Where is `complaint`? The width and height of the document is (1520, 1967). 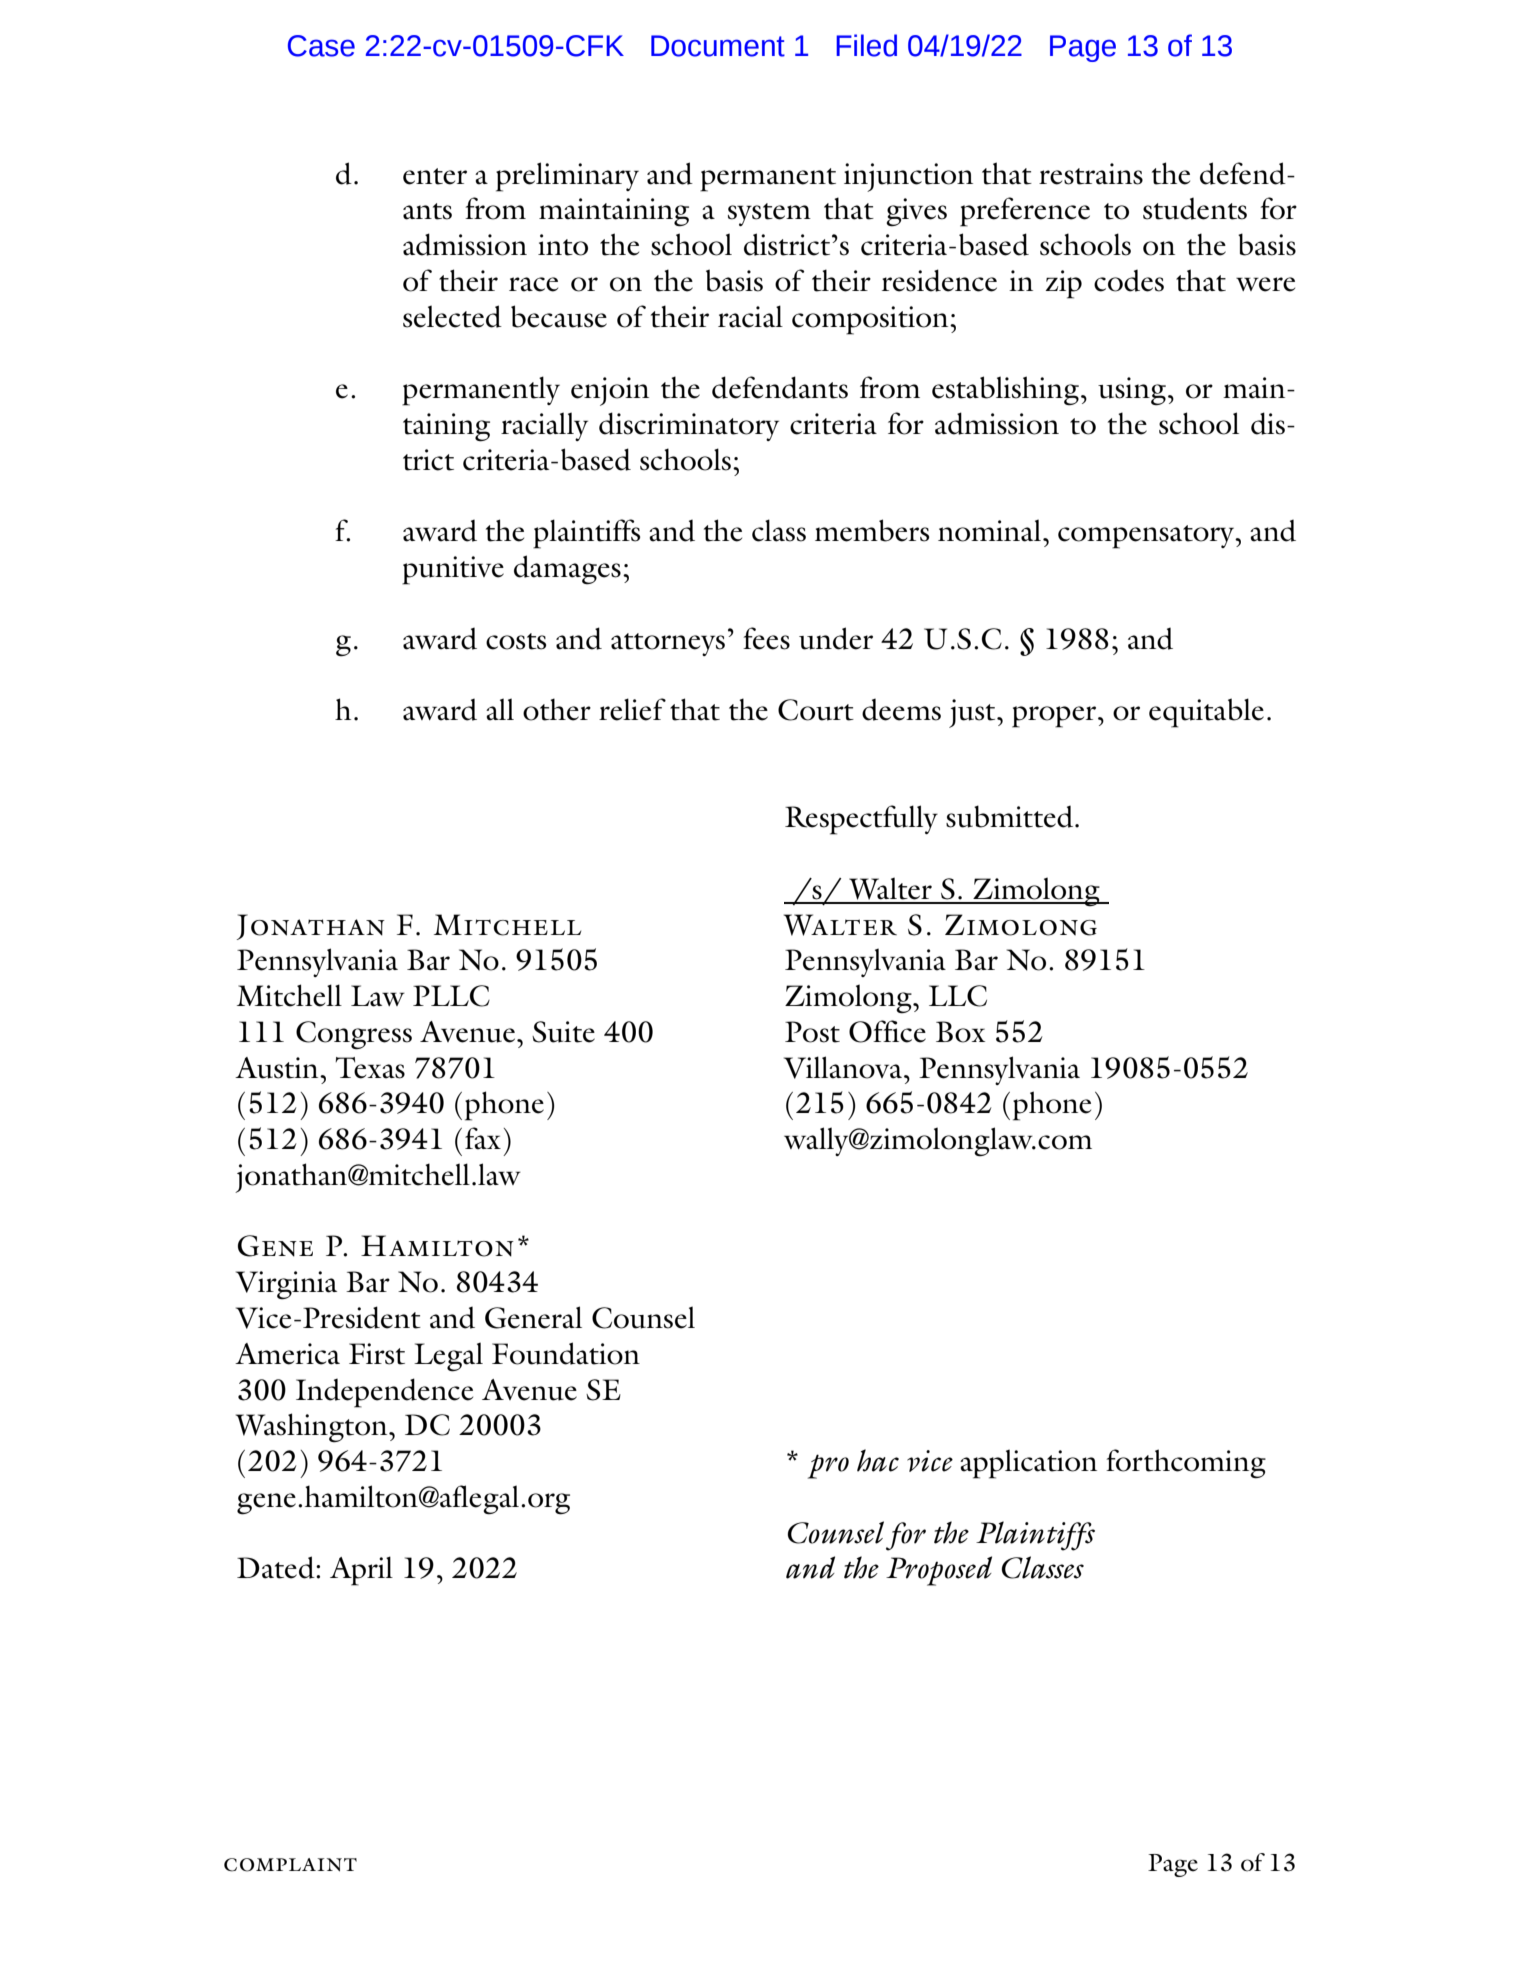 complaint is located at coordinates (290, 1865).
